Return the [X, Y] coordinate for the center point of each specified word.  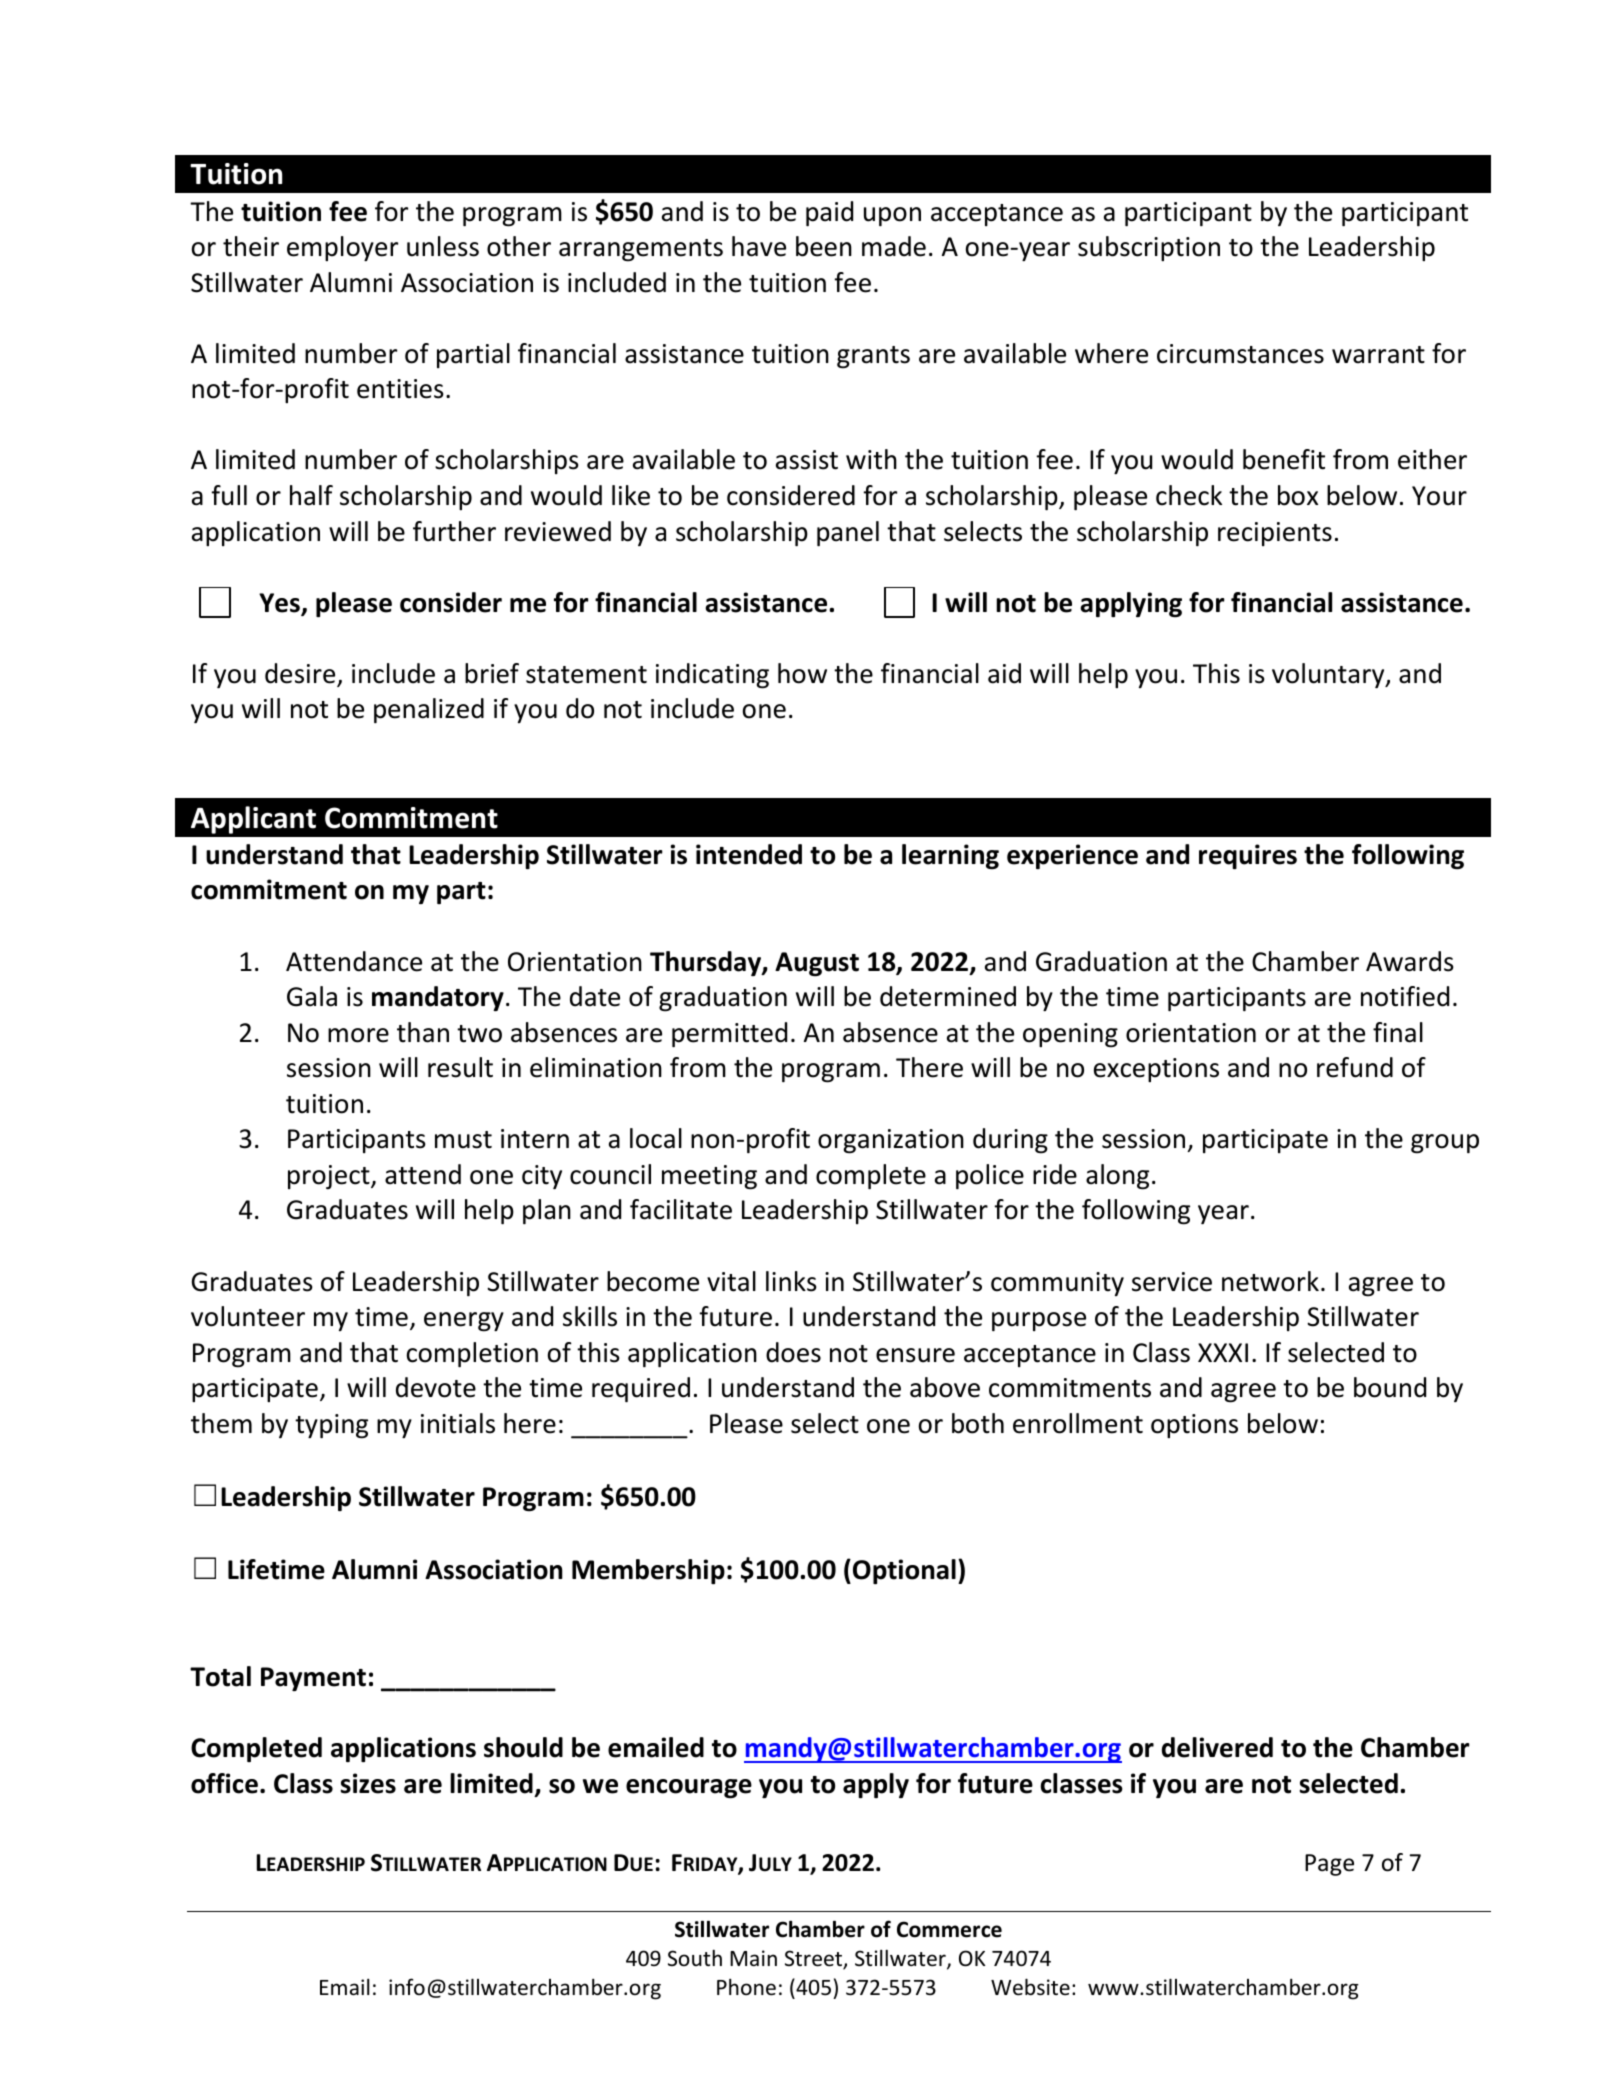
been [824, 246]
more [358, 1035]
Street [814, 1959]
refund [1355, 1067]
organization [891, 1141]
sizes [368, 1783]
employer [342, 248]
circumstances [1240, 354]
